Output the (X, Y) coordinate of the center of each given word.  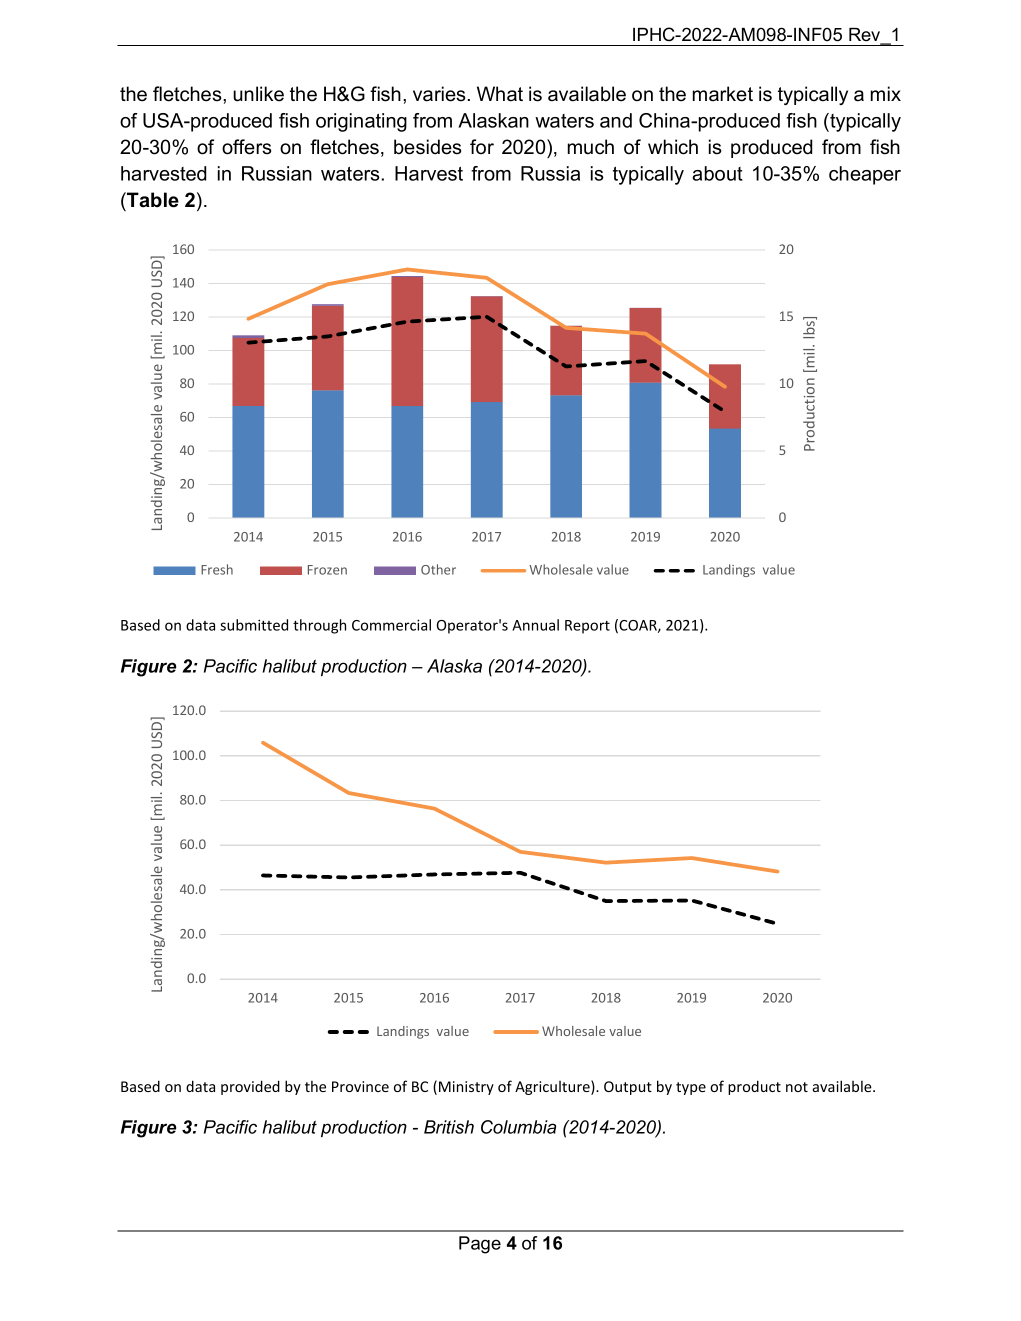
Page (480, 1245)
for (482, 147)
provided (250, 1087)
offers (246, 147)
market (723, 94)
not (797, 1087)
